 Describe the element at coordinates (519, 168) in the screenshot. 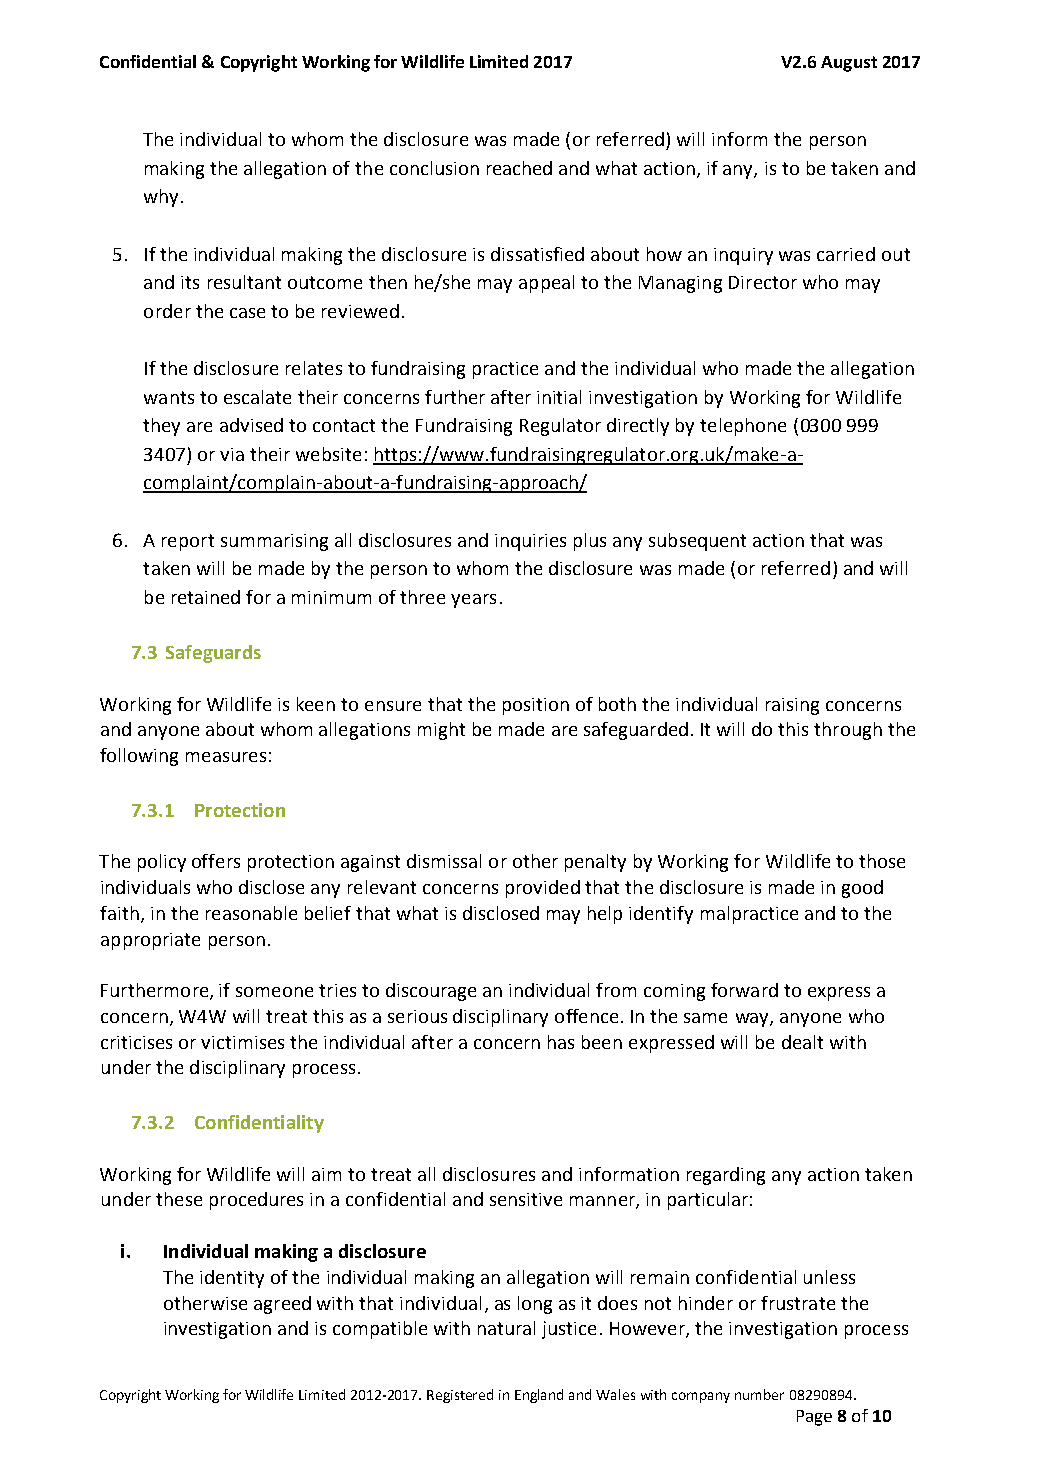

I see `reached` at that location.
